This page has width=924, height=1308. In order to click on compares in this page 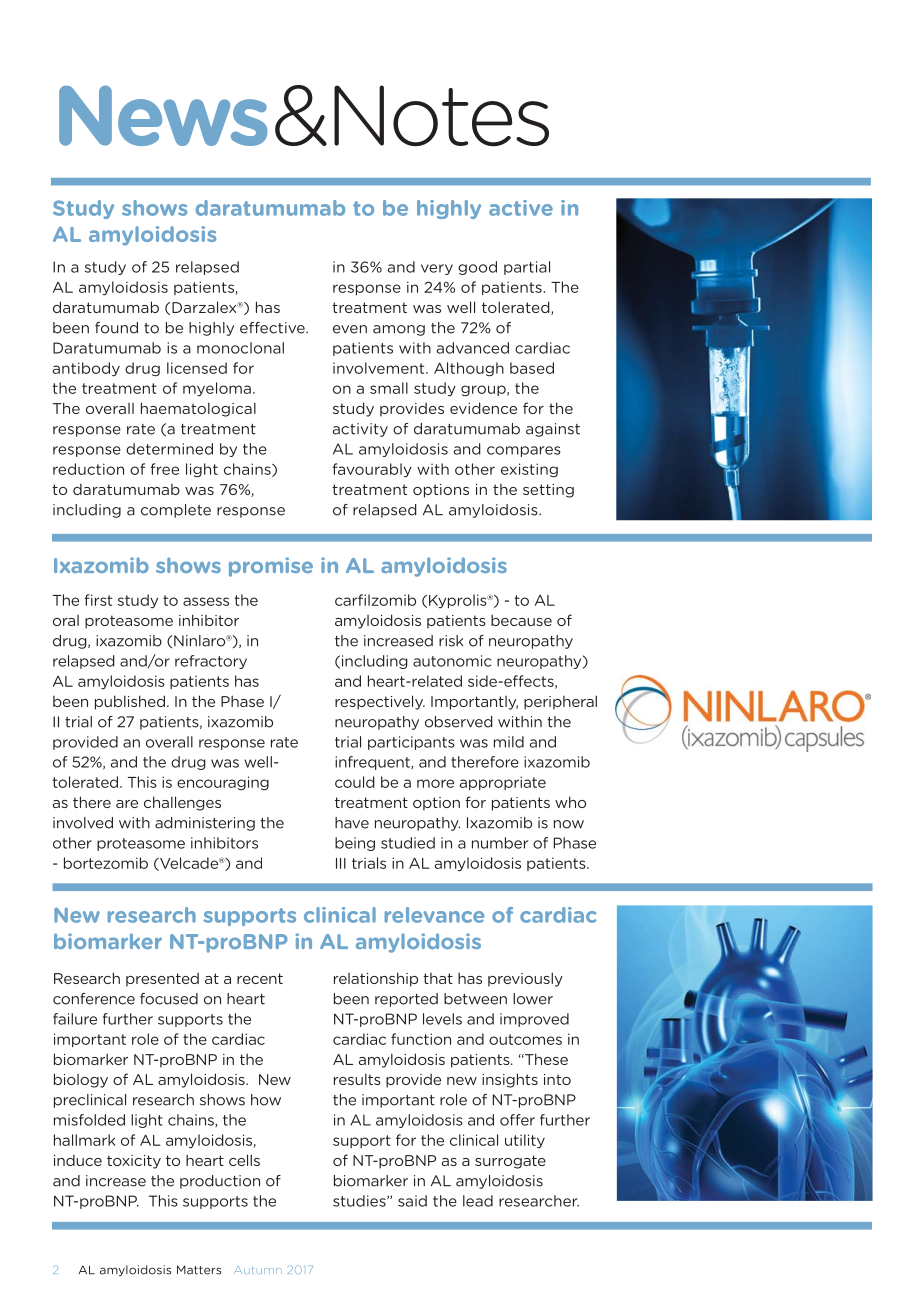, I will do `click(524, 451)`.
